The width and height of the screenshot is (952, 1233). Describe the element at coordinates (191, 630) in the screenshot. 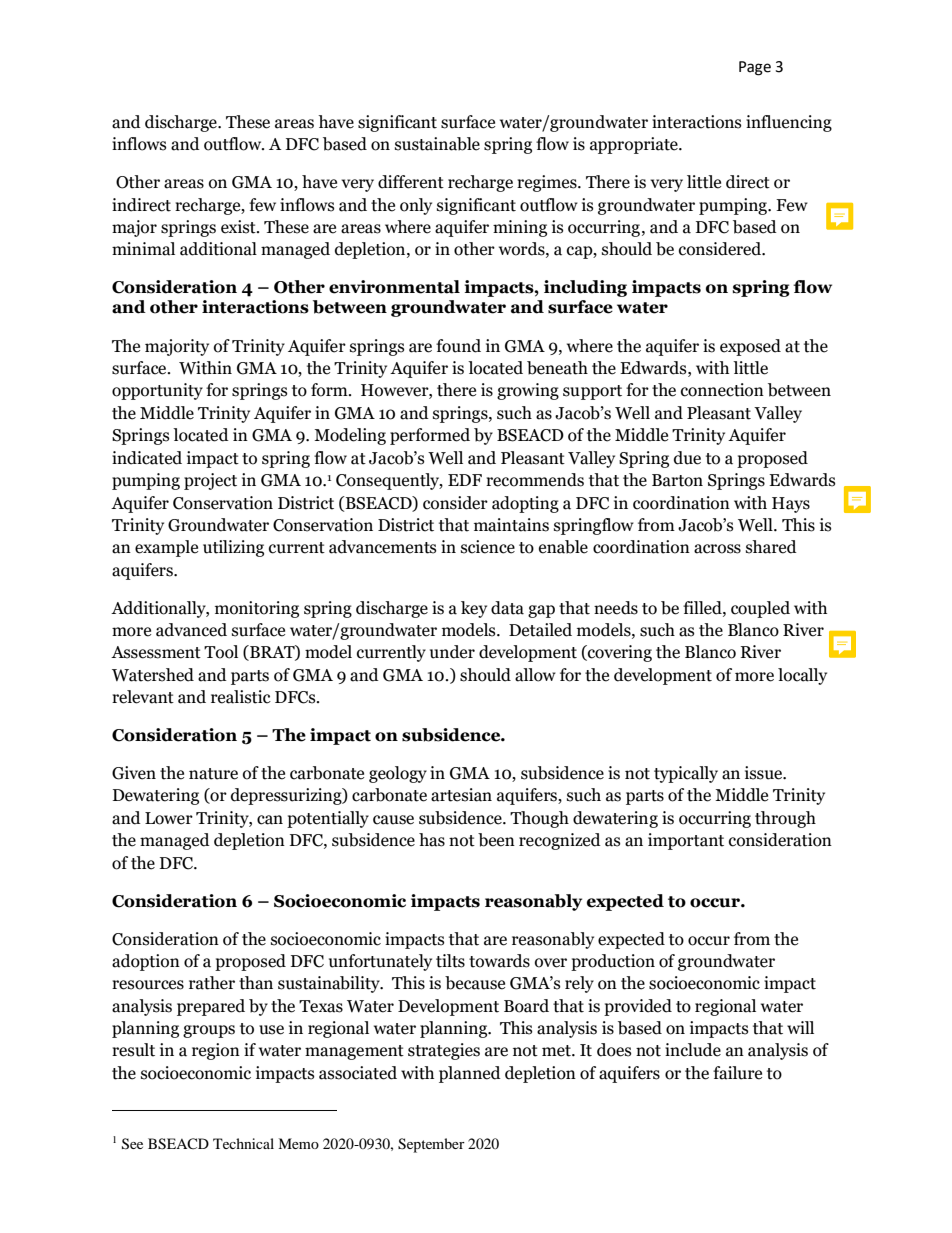

I see `advanced` at that location.
